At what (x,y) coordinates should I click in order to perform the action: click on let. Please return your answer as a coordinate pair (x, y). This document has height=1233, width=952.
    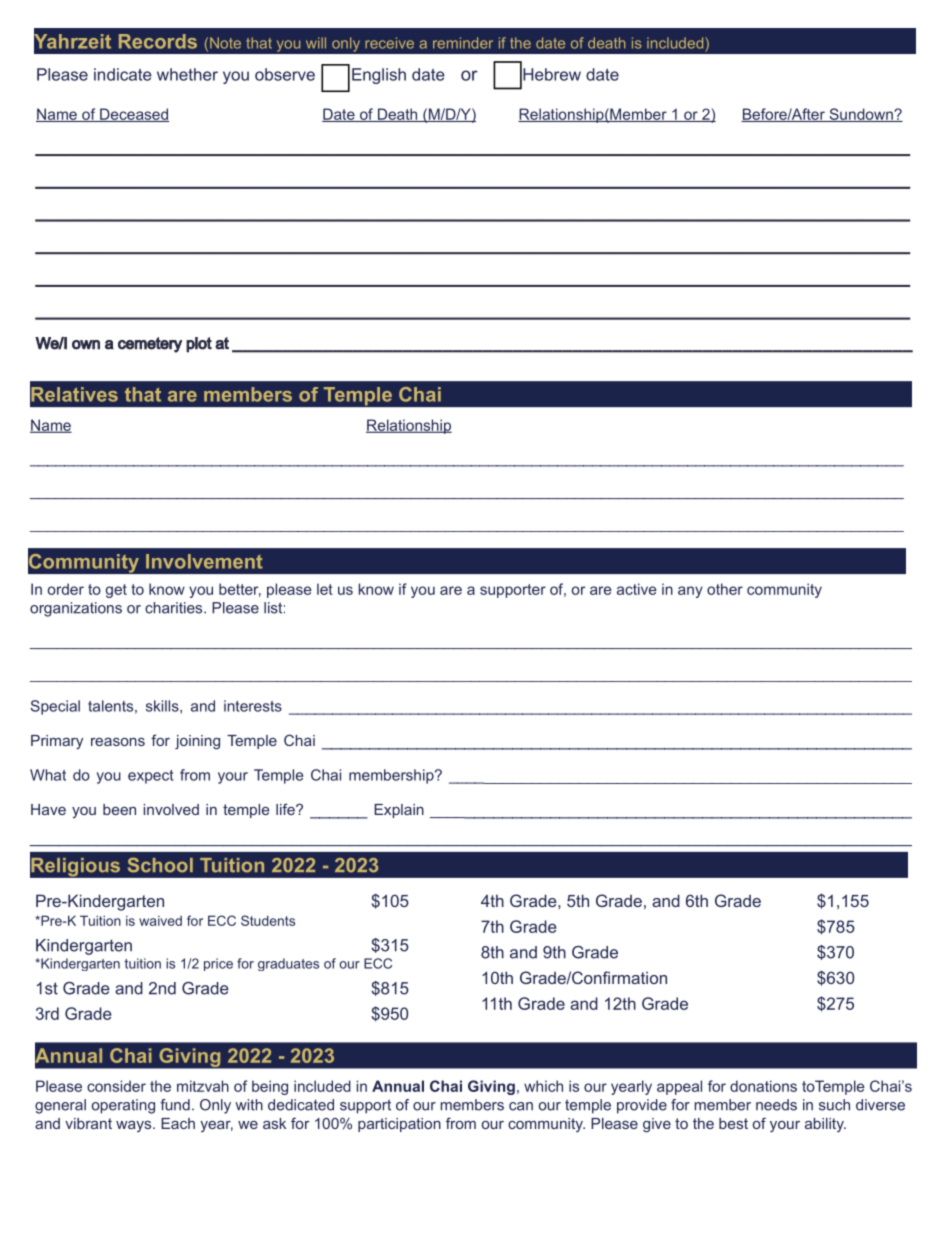
    Looking at the image, I should click on (325, 589).
